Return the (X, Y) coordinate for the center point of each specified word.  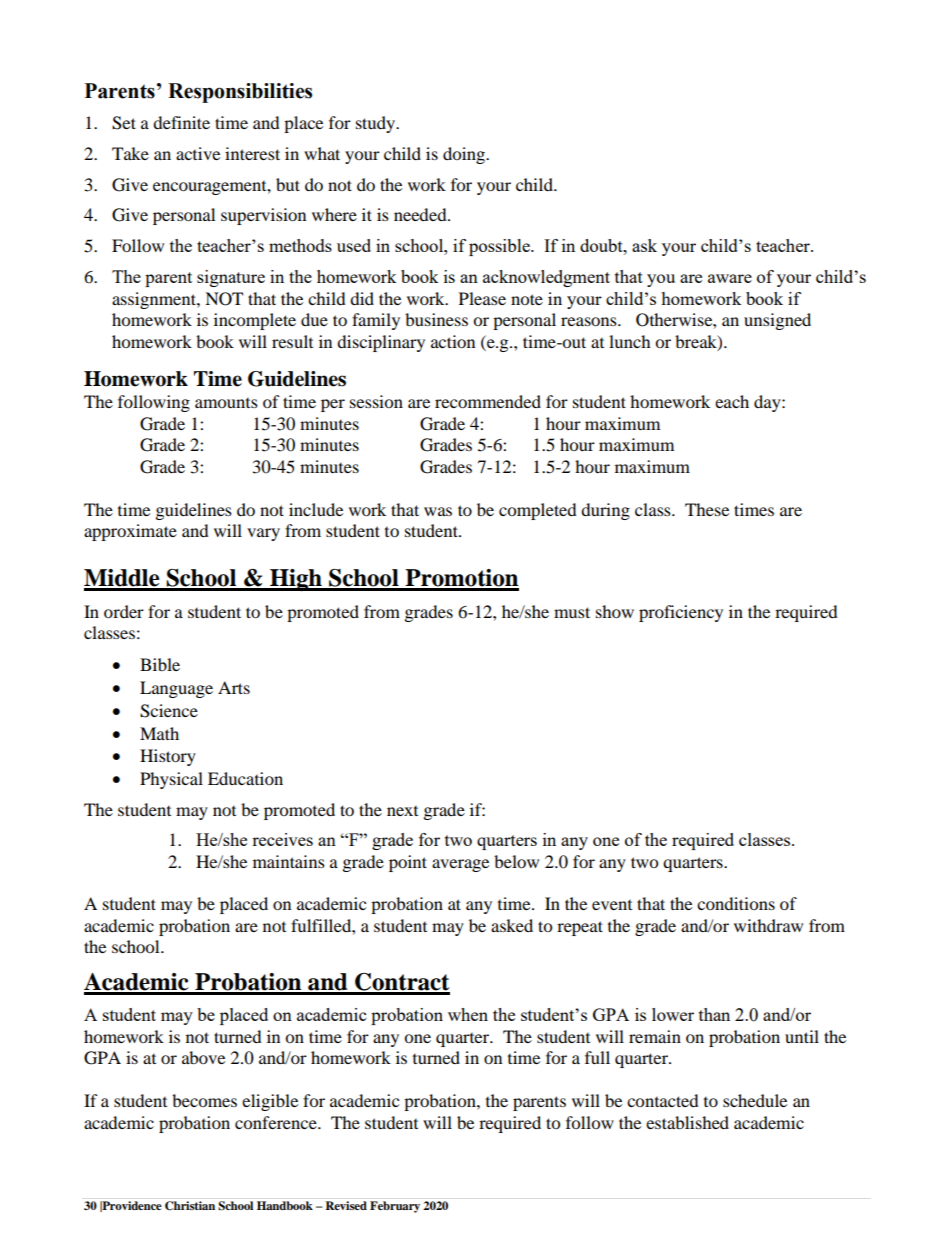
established (687, 1122)
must (572, 612)
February (395, 1207)
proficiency (681, 613)
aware (730, 278)
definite (181, 122)
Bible (160, 664)
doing (465, 155)
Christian (190, 1206)
